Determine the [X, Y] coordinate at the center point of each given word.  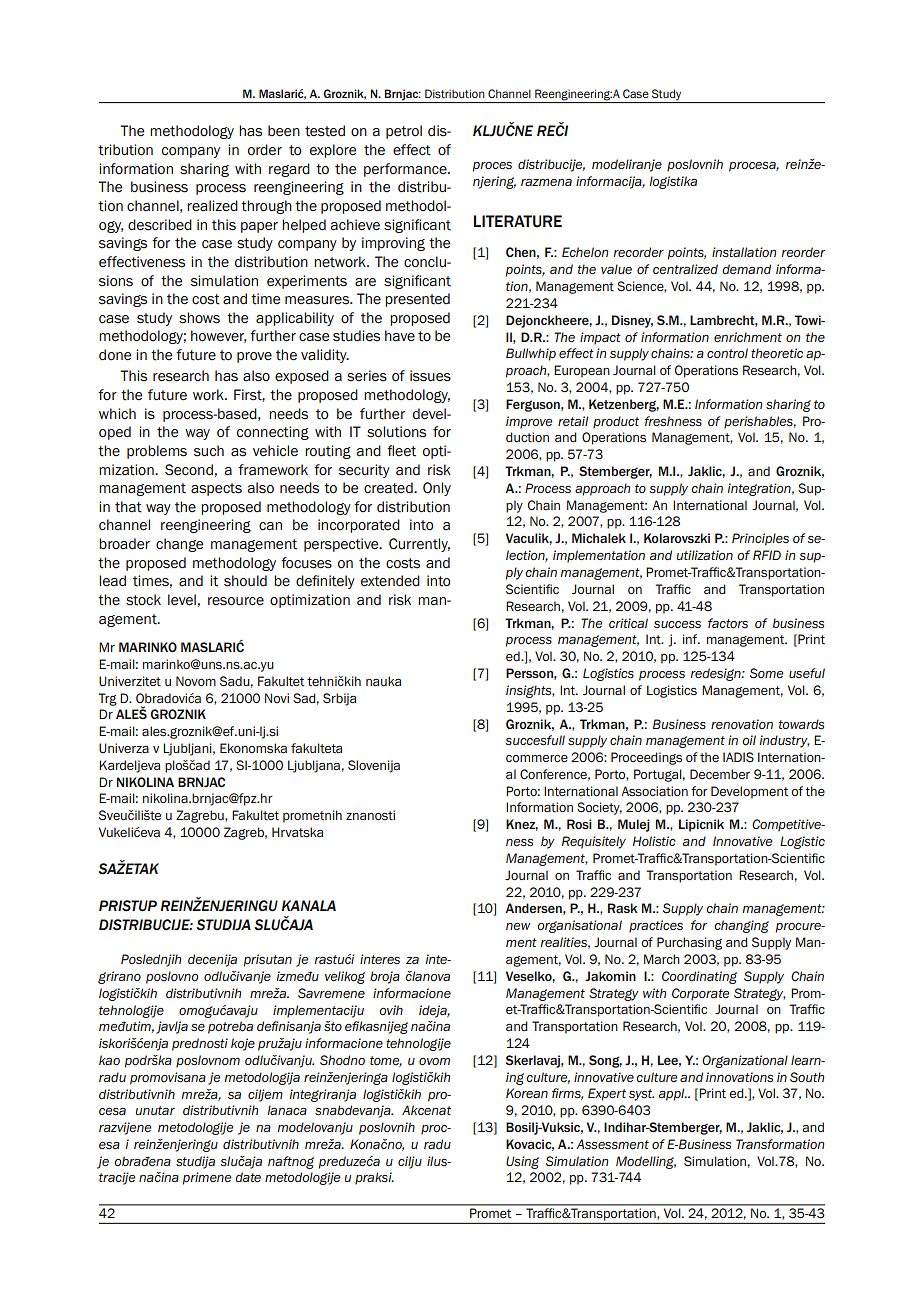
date [248, 1177]
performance [406, 170]
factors [728, 623]
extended [390, 581]
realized [212, 206]
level [182, 600]
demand [746, 269]
